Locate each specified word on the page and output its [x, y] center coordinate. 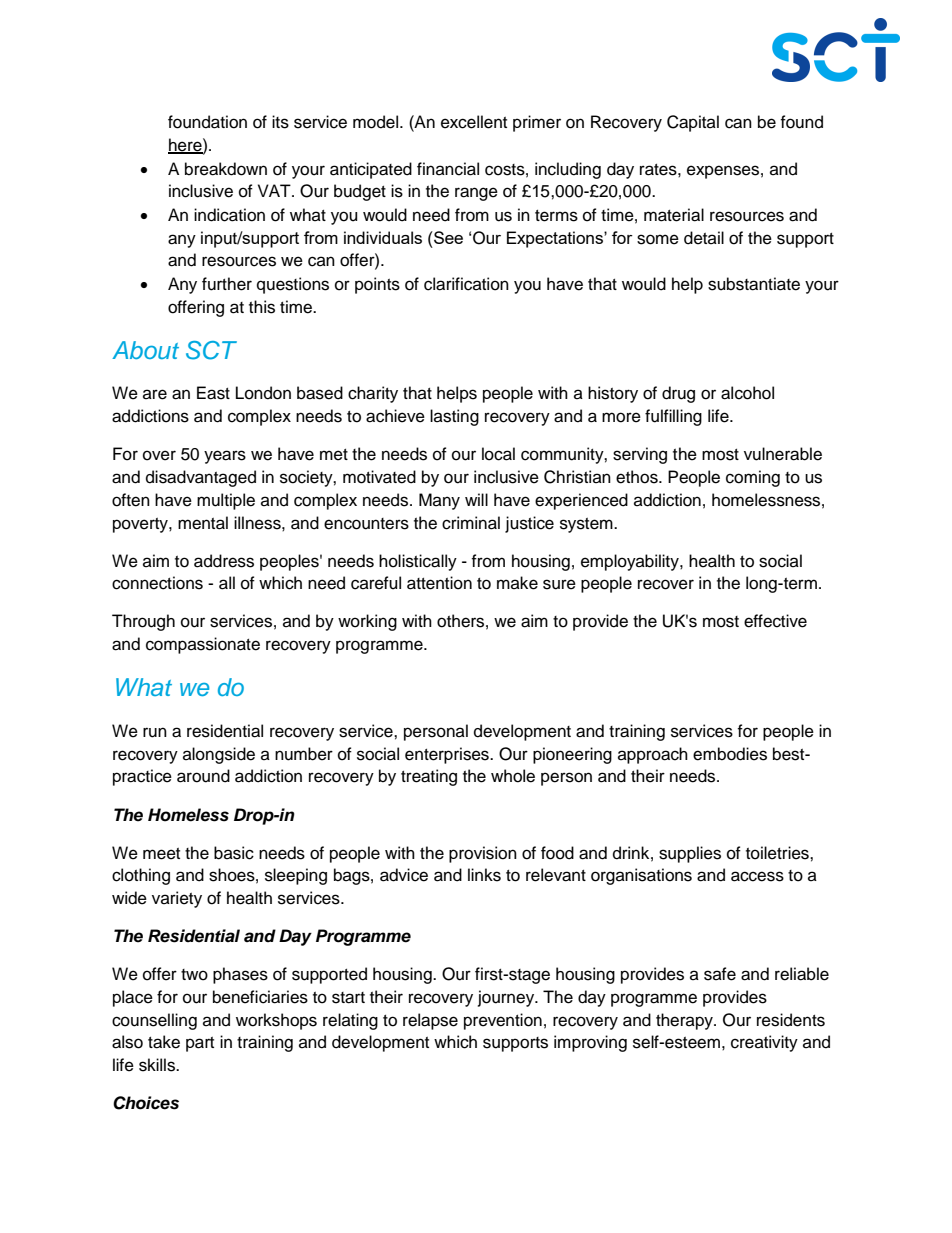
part [200, 1044]
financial [448, 169]
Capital [693, 123]
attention [439, 583]
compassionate [203, 645]
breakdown [226, 169]
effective [775, 621]
